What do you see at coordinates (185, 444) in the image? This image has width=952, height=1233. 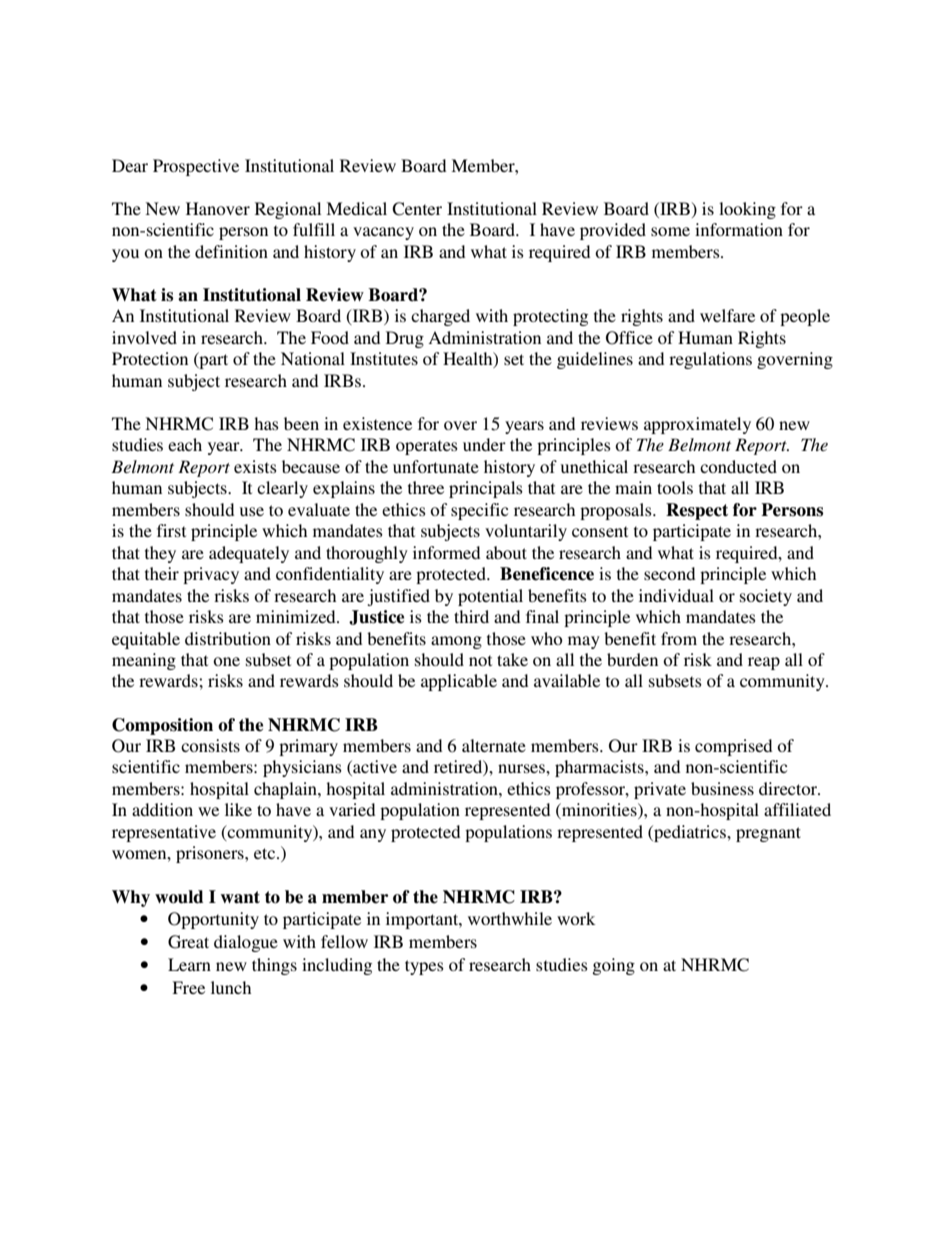 I see `each` at bounding box center [185, 444].
